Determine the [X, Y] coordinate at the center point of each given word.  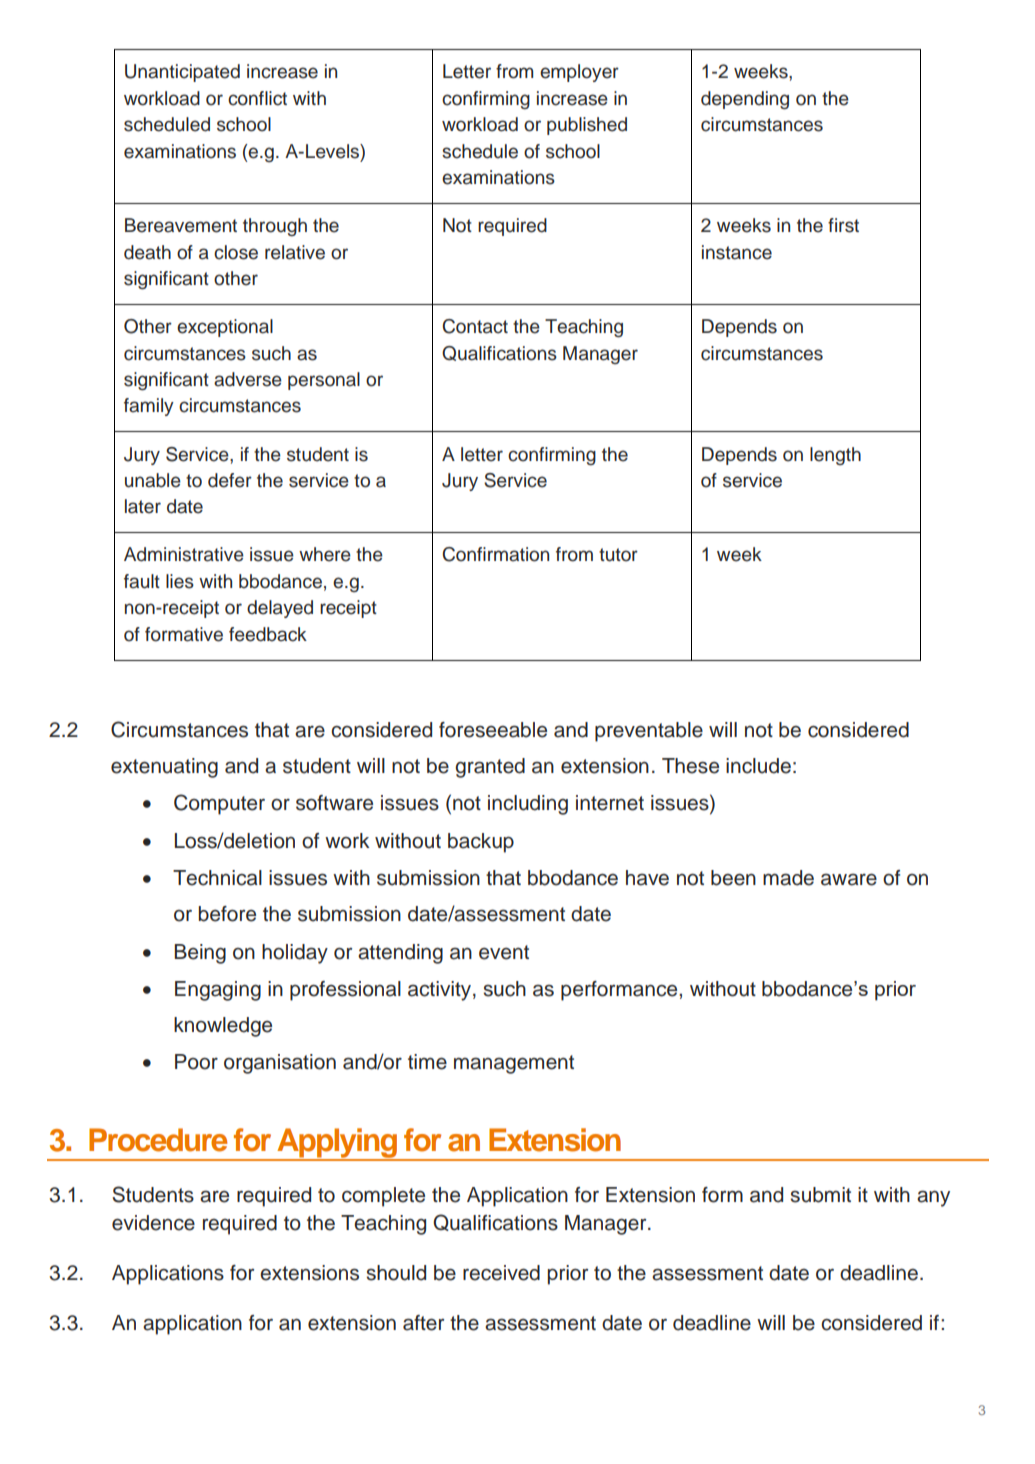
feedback [268, 634]
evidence [153, 1223]
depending [745, 100]
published [587, 126]
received [501, 1273]
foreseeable [493, 730]
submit [820, 1195]
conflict [257, 98]
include [758, 766]
